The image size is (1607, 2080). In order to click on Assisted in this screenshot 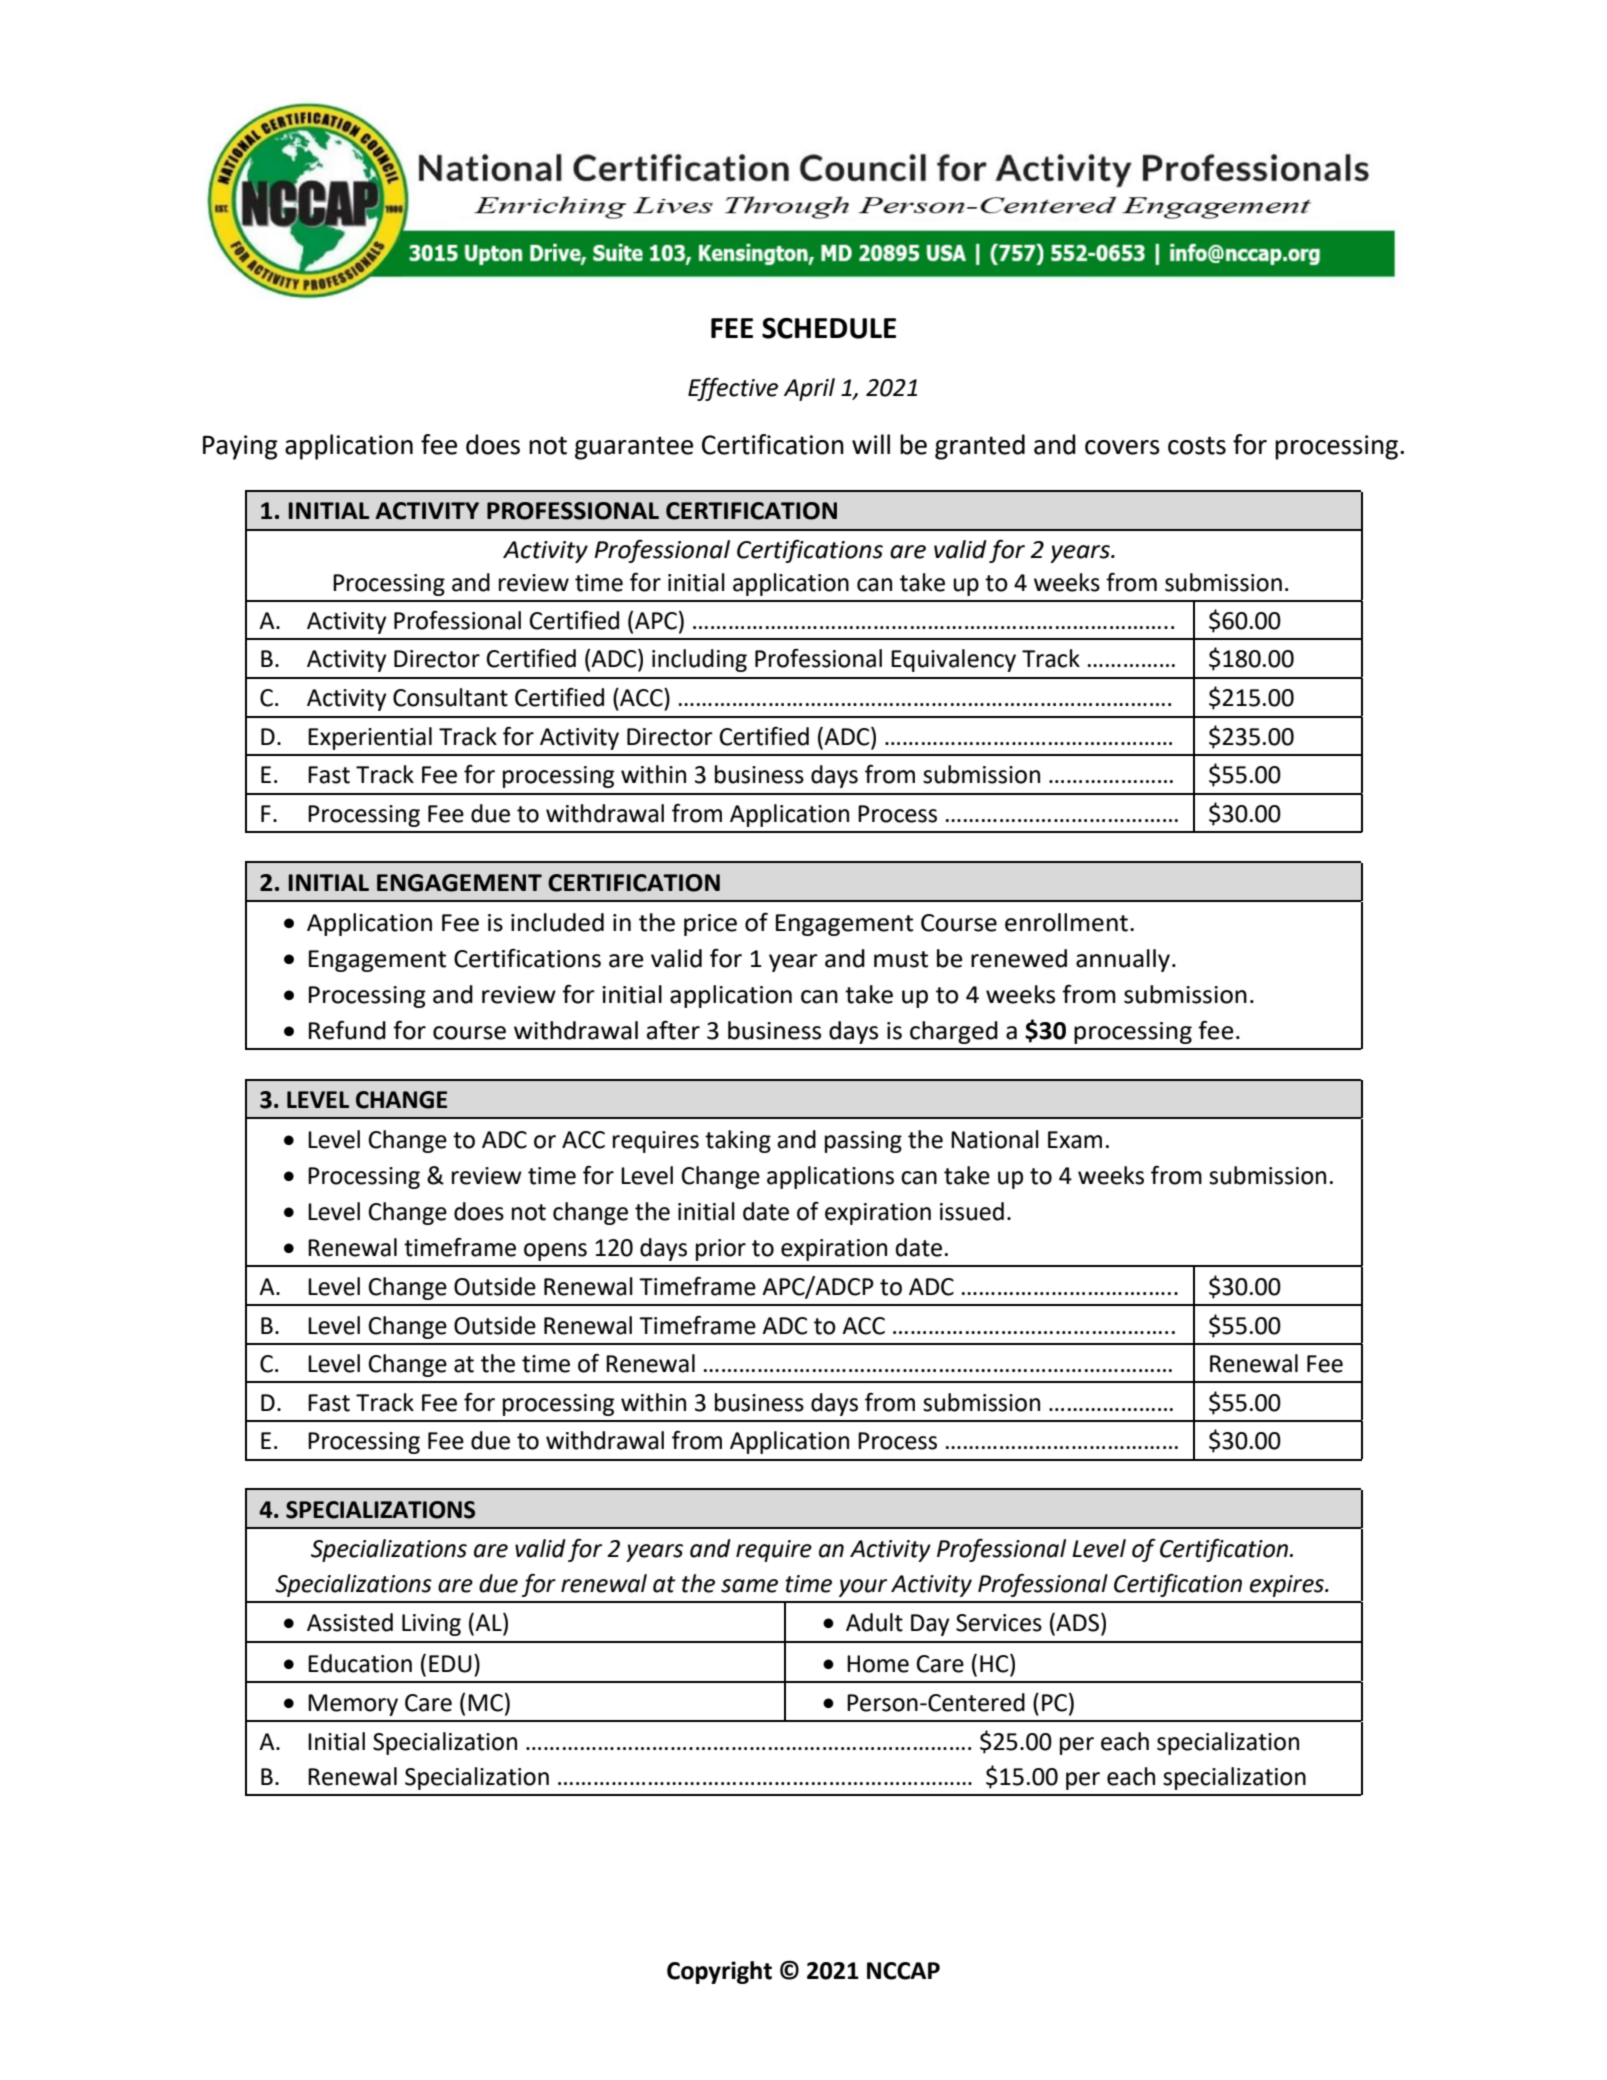, I will do `click(350, 1622)`.
